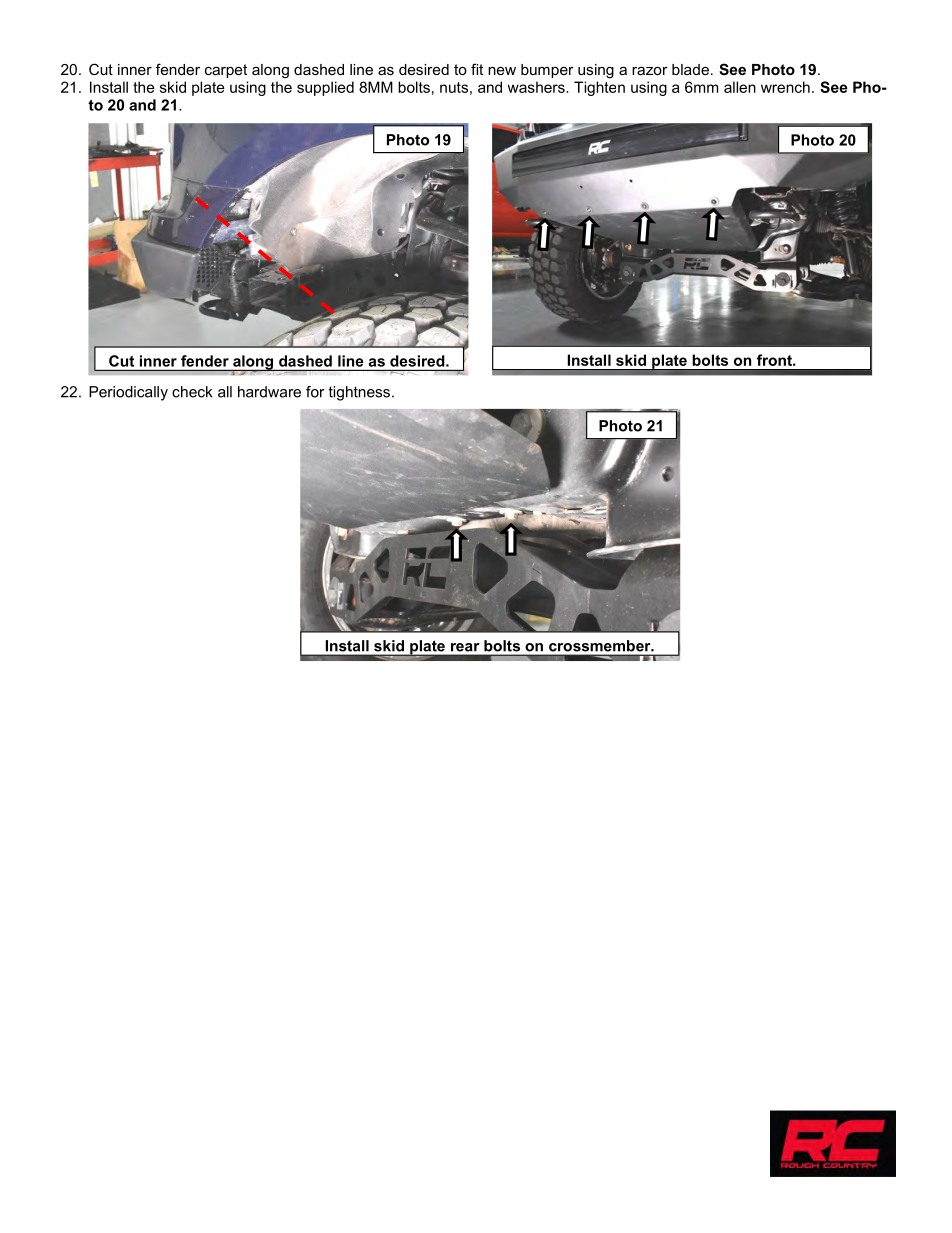  What do you see at coordinates (325, 88) in the screenshot?
I see `supplied` at bounding box center [325, 88].
